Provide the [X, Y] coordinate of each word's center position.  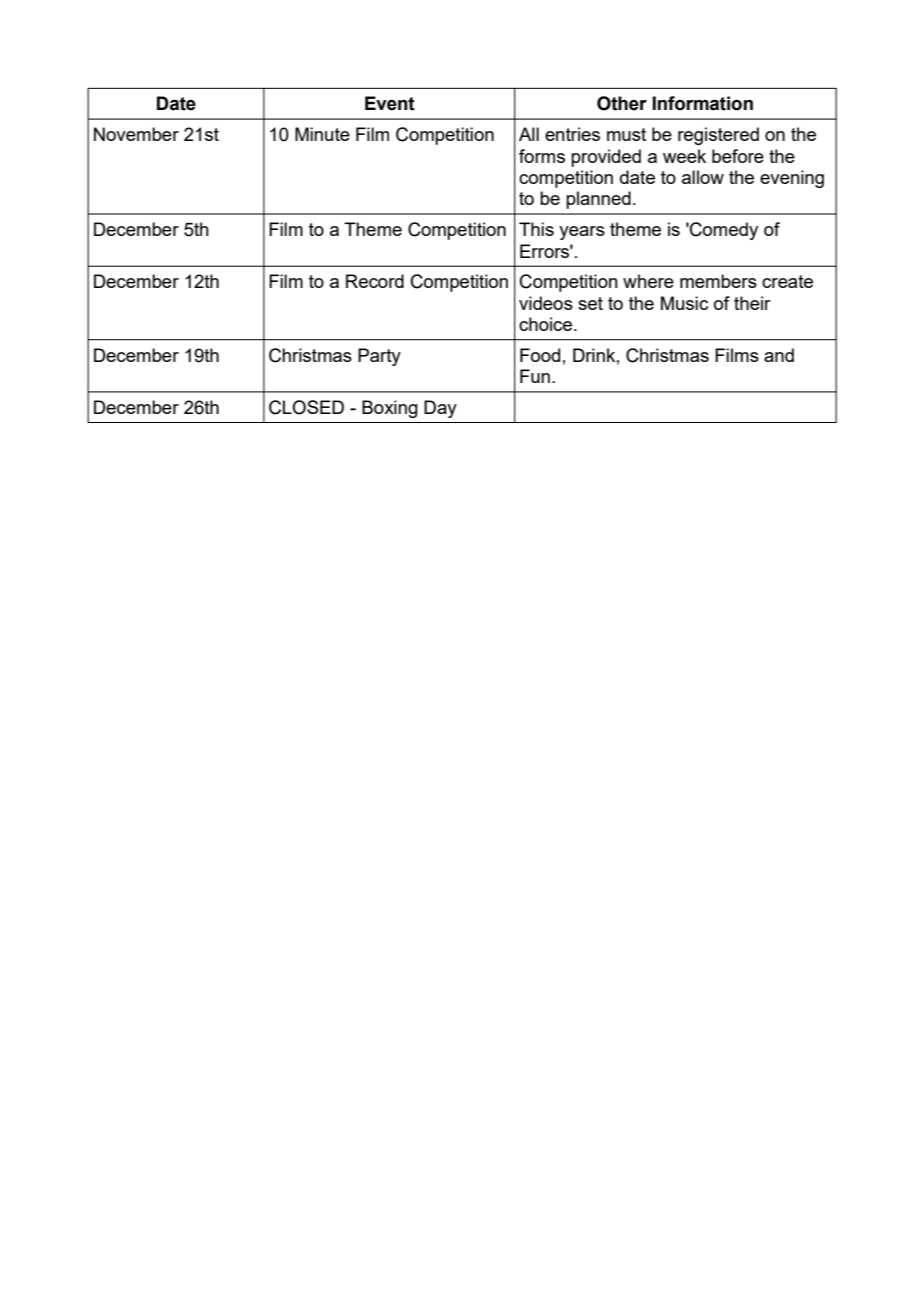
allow [703, 177]
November [136, 134]
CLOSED [306, 407]
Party [379, 357]
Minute [322, 134]
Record [375, 281]
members [718, 281]
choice [547, 324]
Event [390, 103]
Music [684, 303]
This [536, 229]
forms [542, 156]
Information [702, 103]
